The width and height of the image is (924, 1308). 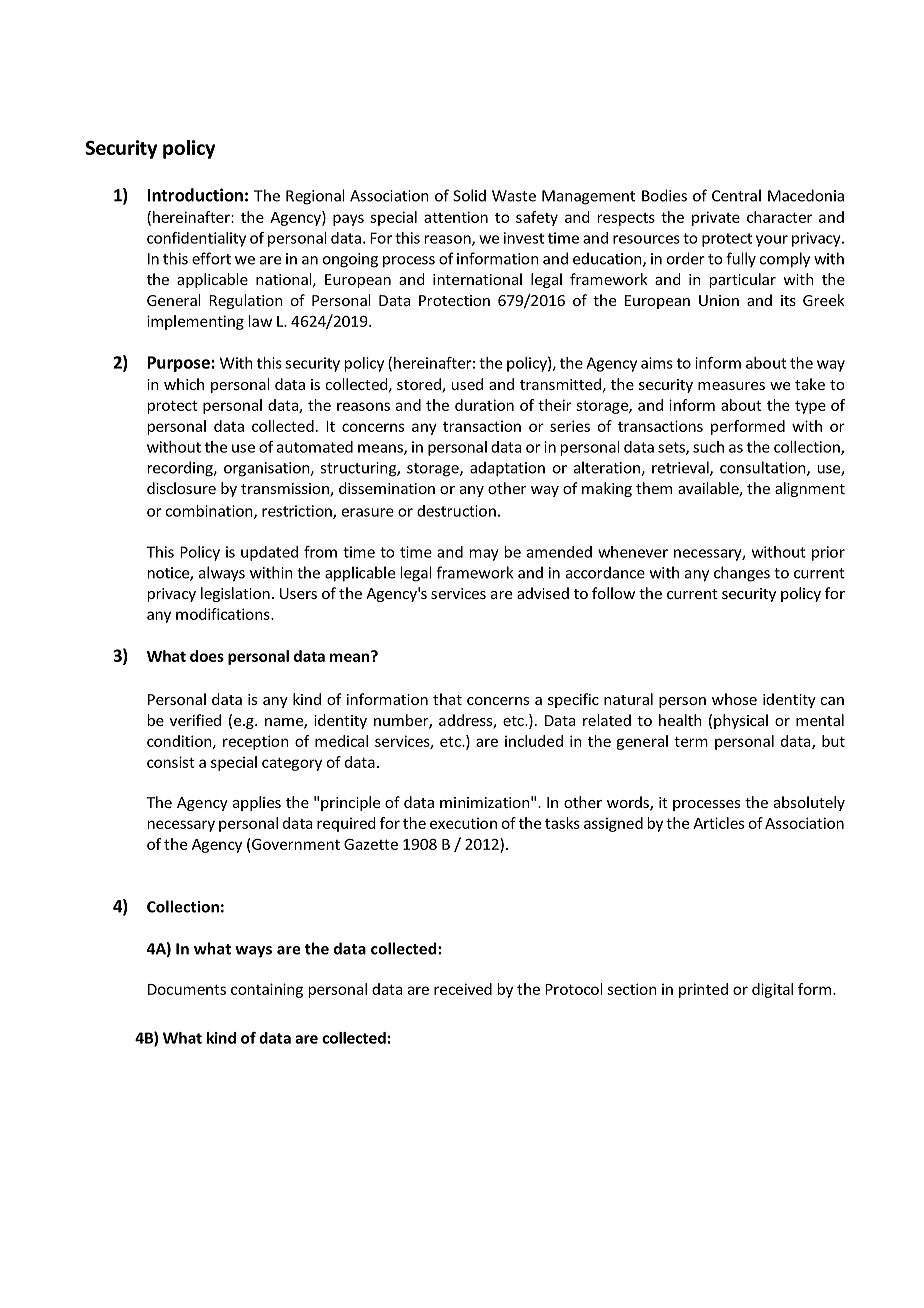 What do you see at coordinates (537, 218) in the image?
I see `safety` at bounding box center [537, 218].
